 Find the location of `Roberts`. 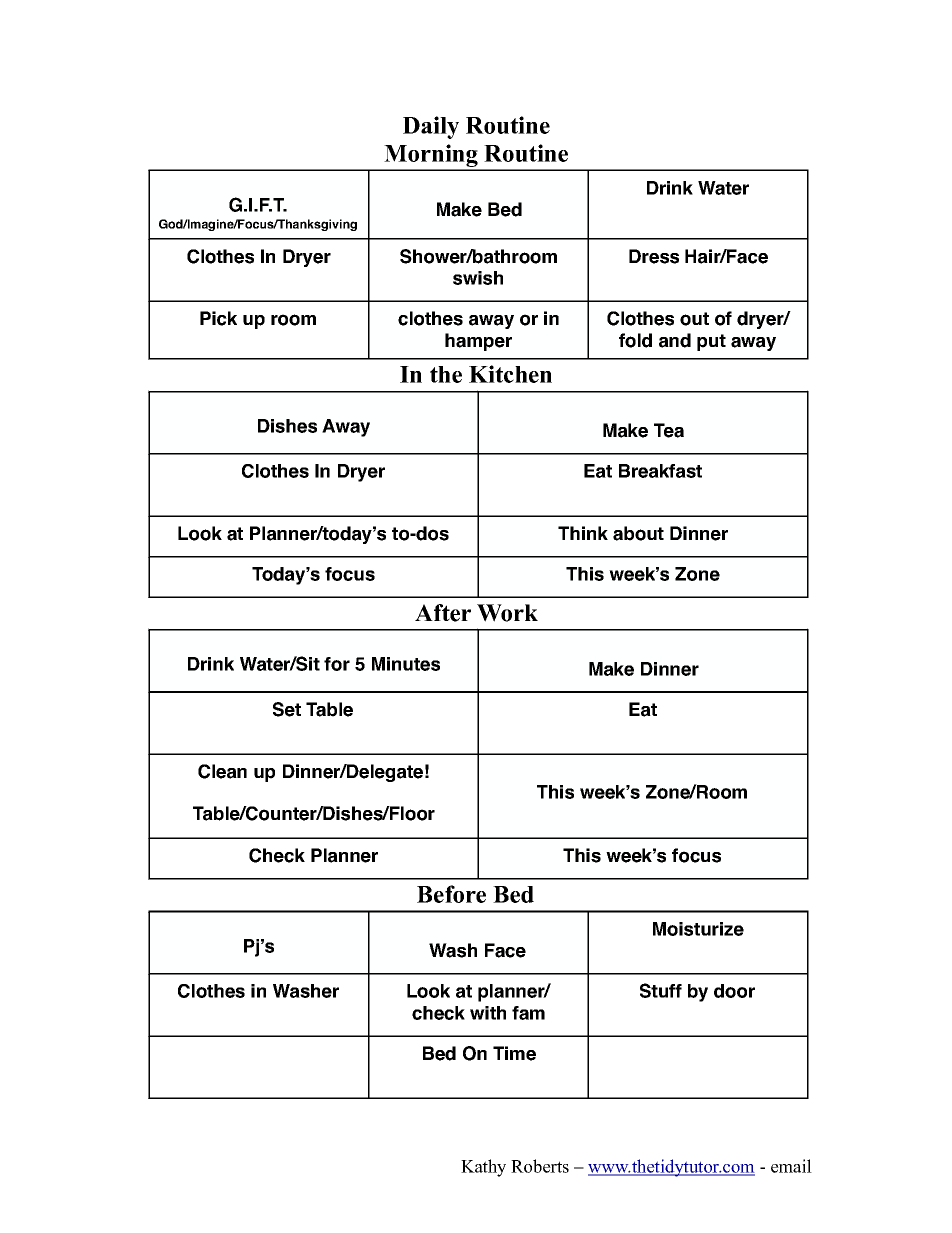

Roberts is located at coordinates (540, 1166).
